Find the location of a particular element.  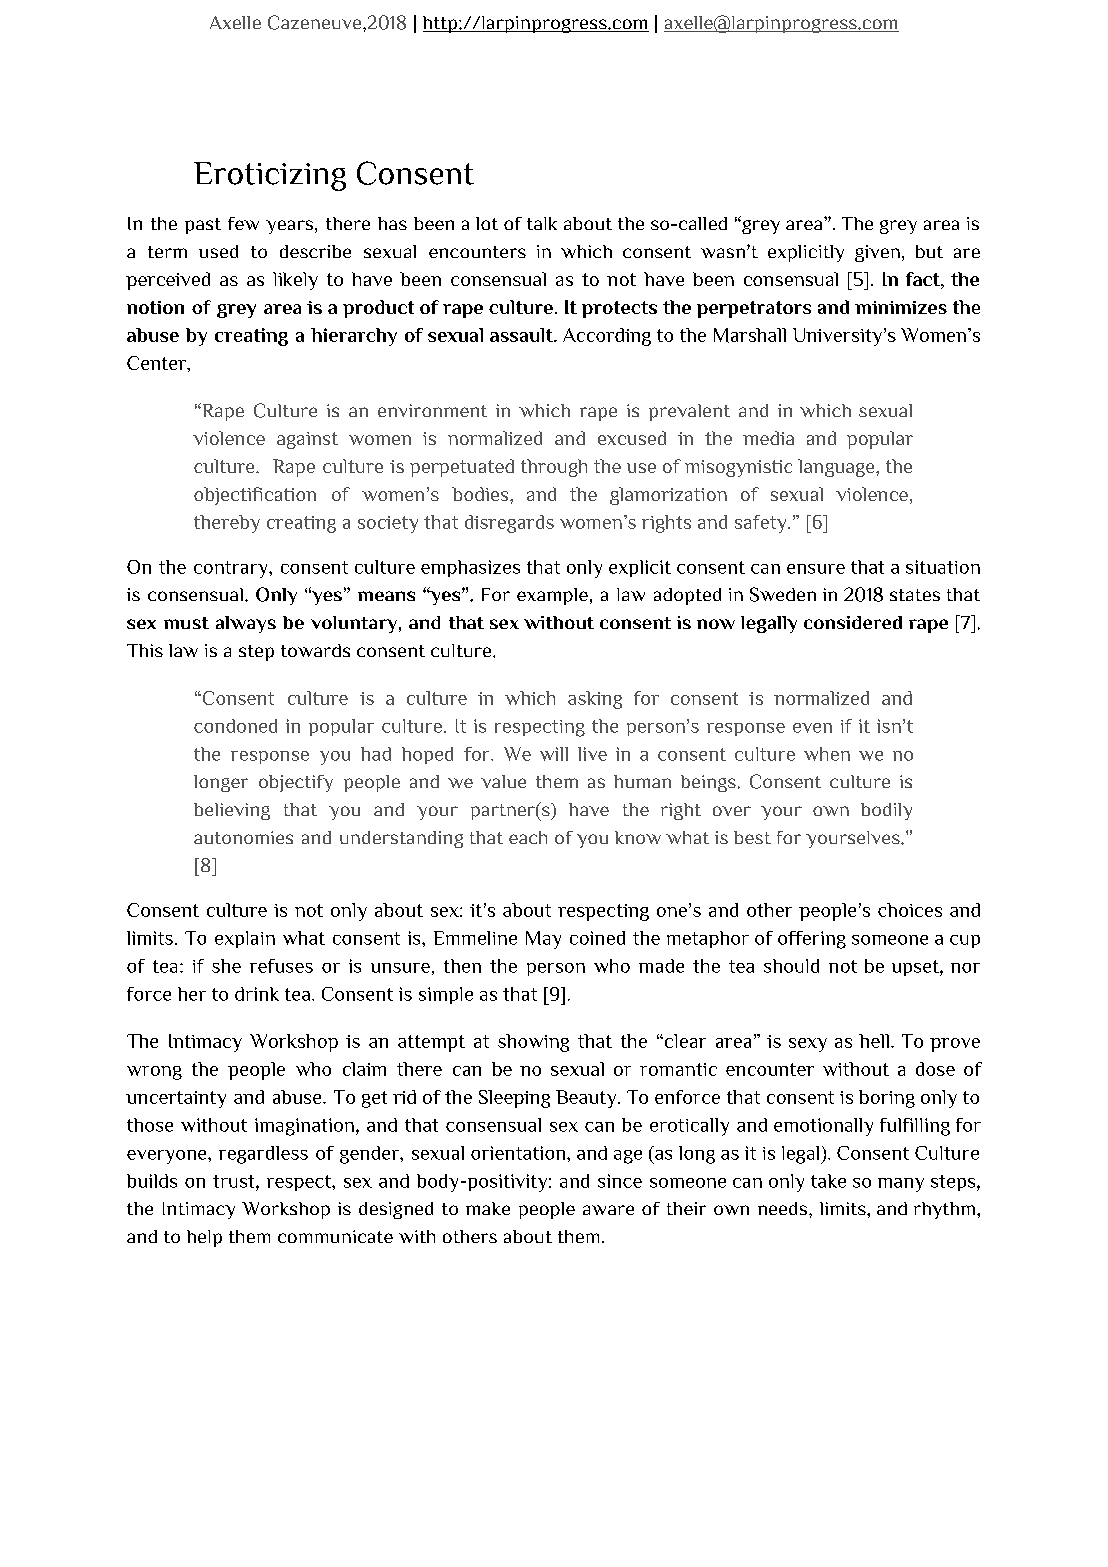

aware is located at coordinates (608, 1210).
